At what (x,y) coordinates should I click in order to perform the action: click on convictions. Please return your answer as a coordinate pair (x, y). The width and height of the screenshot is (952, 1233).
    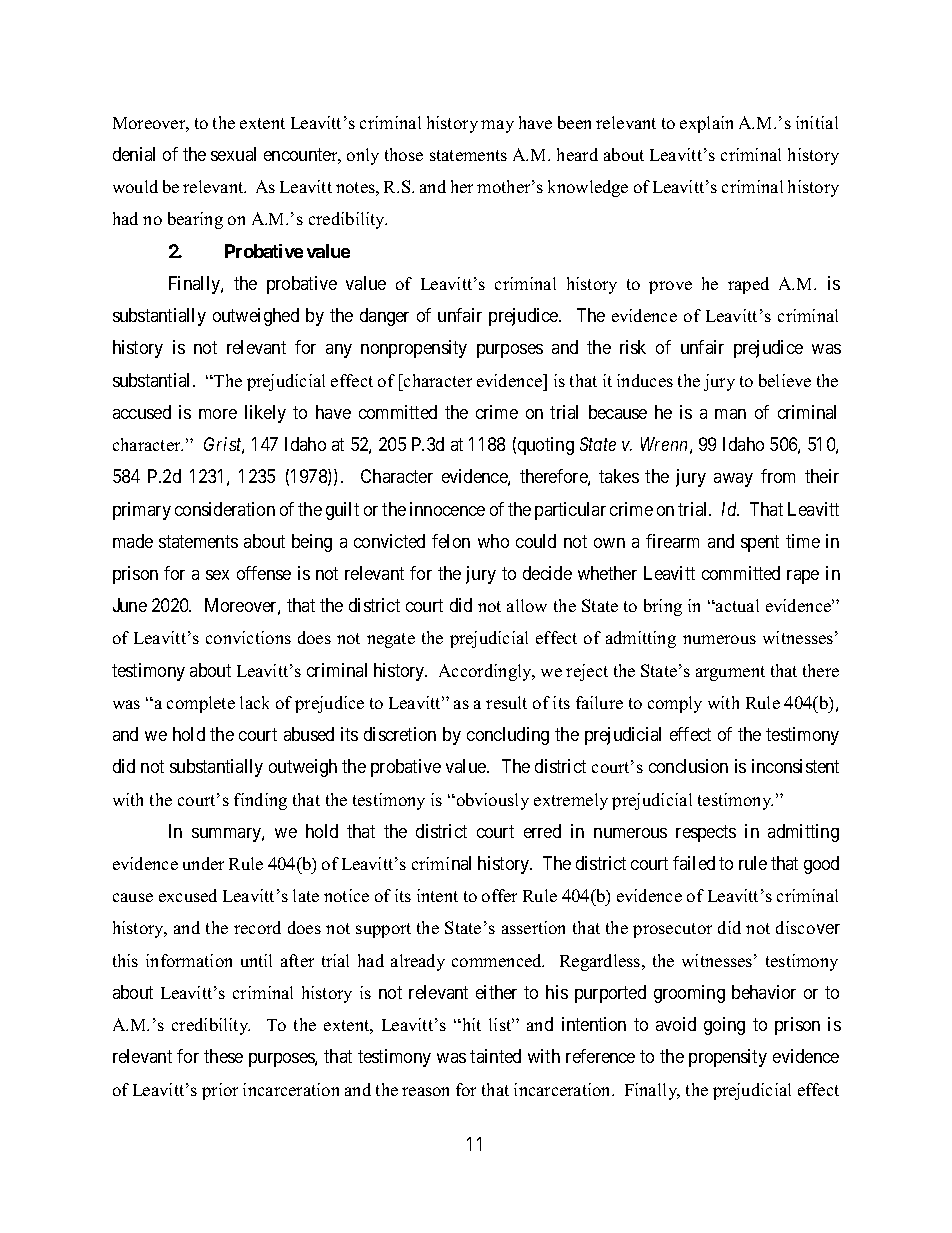
    Looking at the image, I should click on (248, 637).
